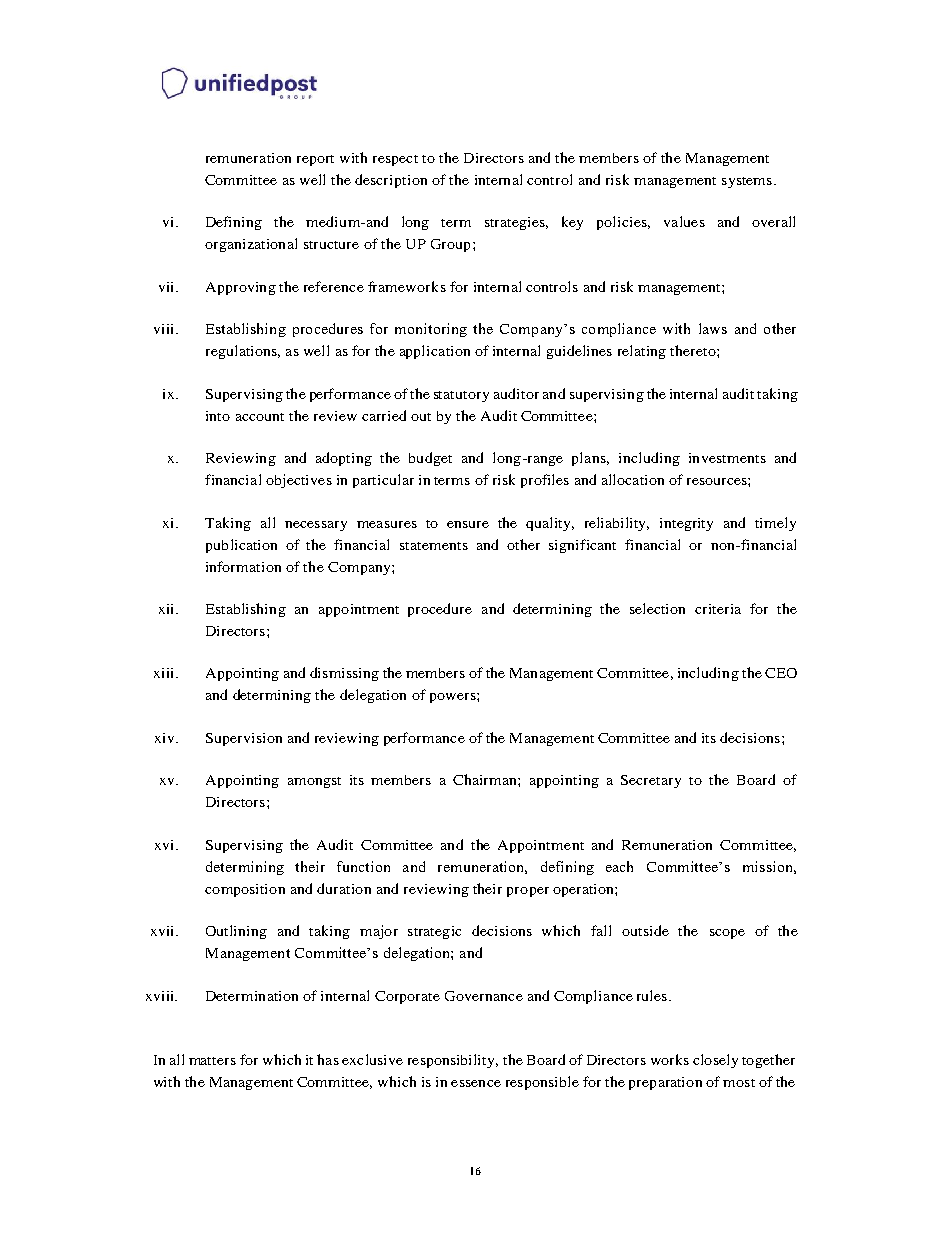  What do you see at coordinates (727, 458) in the image?
I see `investments` at bounding box center [727, 458].
